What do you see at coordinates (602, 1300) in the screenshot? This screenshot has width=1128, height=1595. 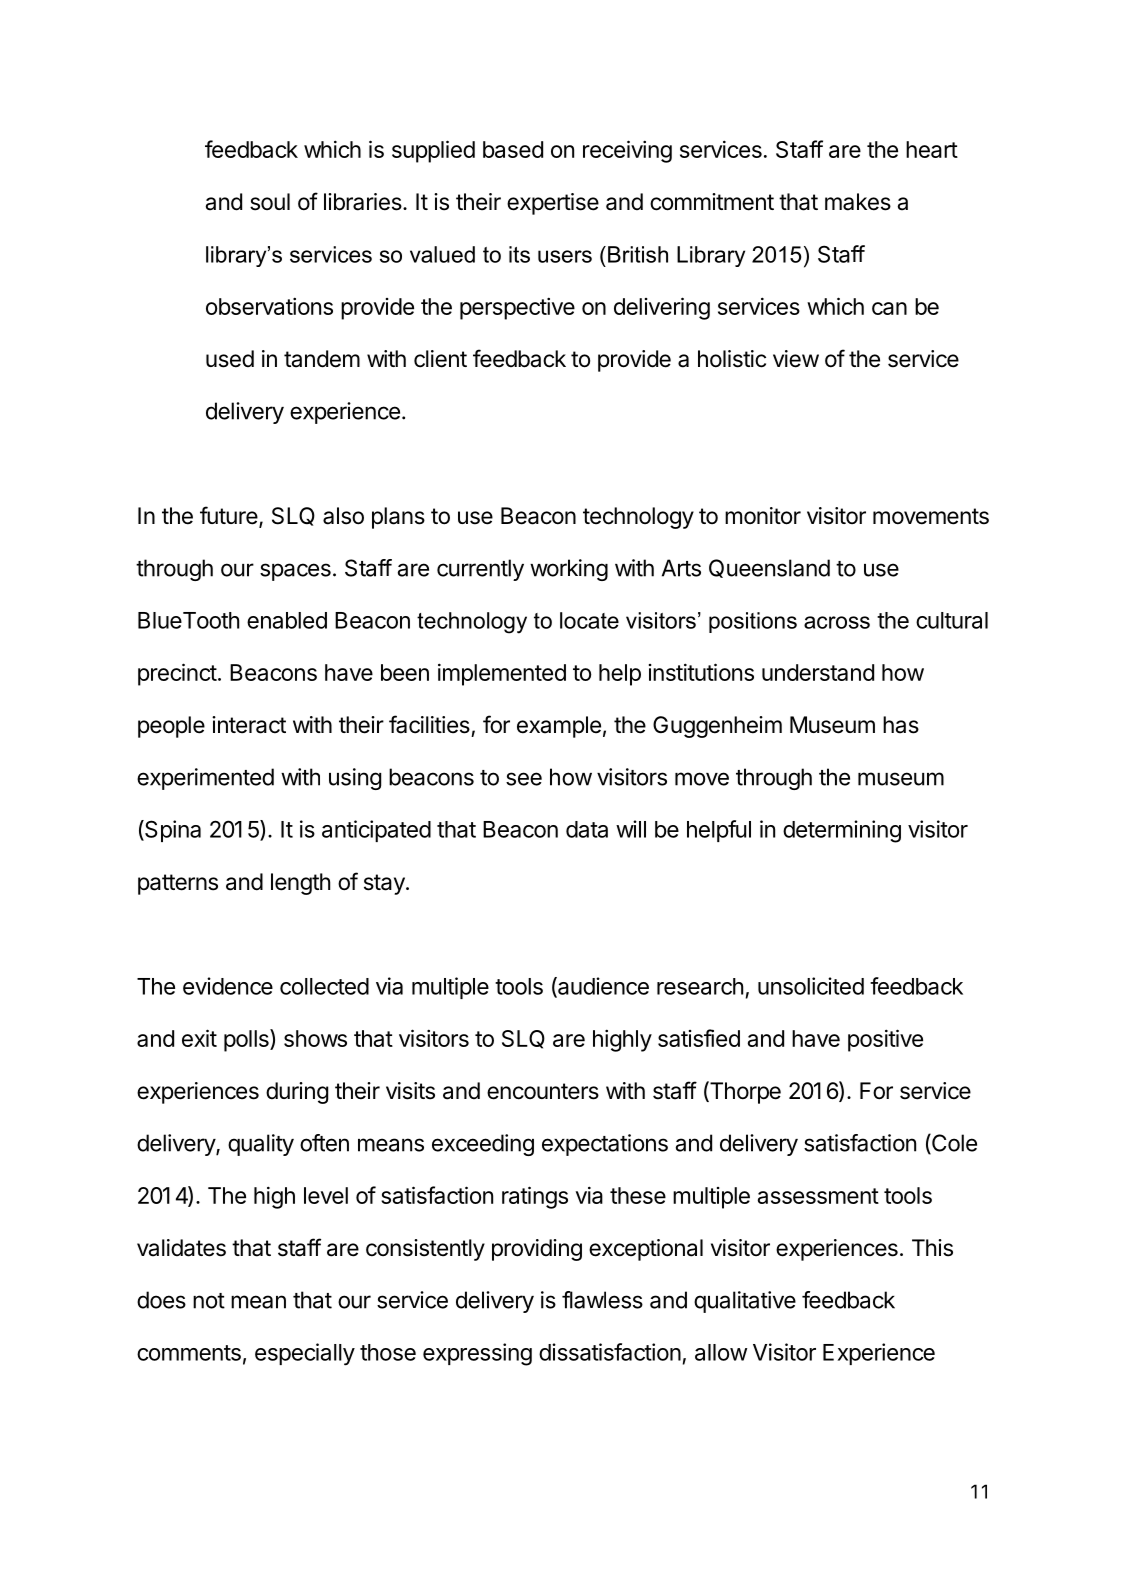 I see `flawless` at bounding box center [602, 1300].
